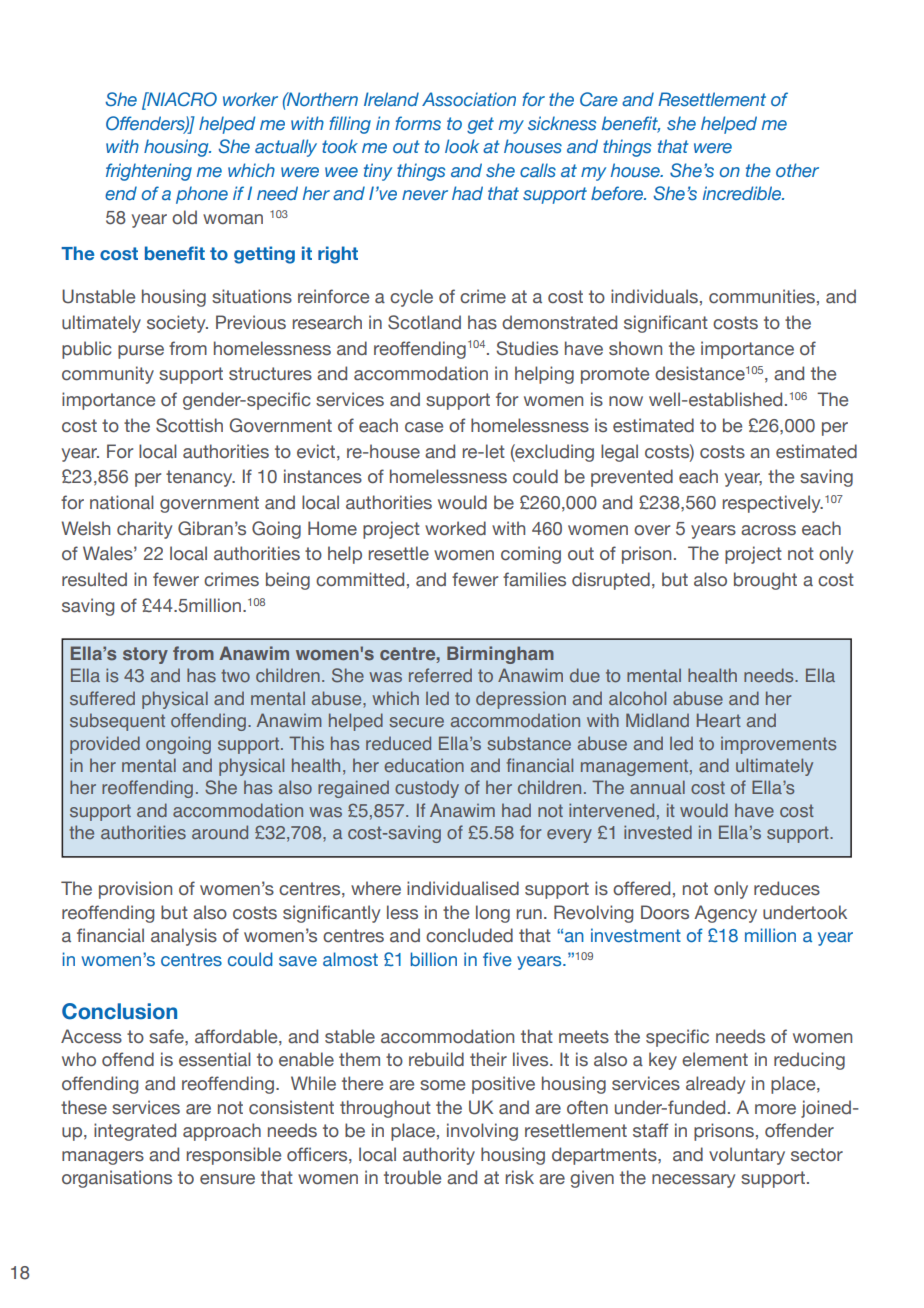 The height and width of the image is (1308, 924). I want to click on incredible, so click(743, 193).
